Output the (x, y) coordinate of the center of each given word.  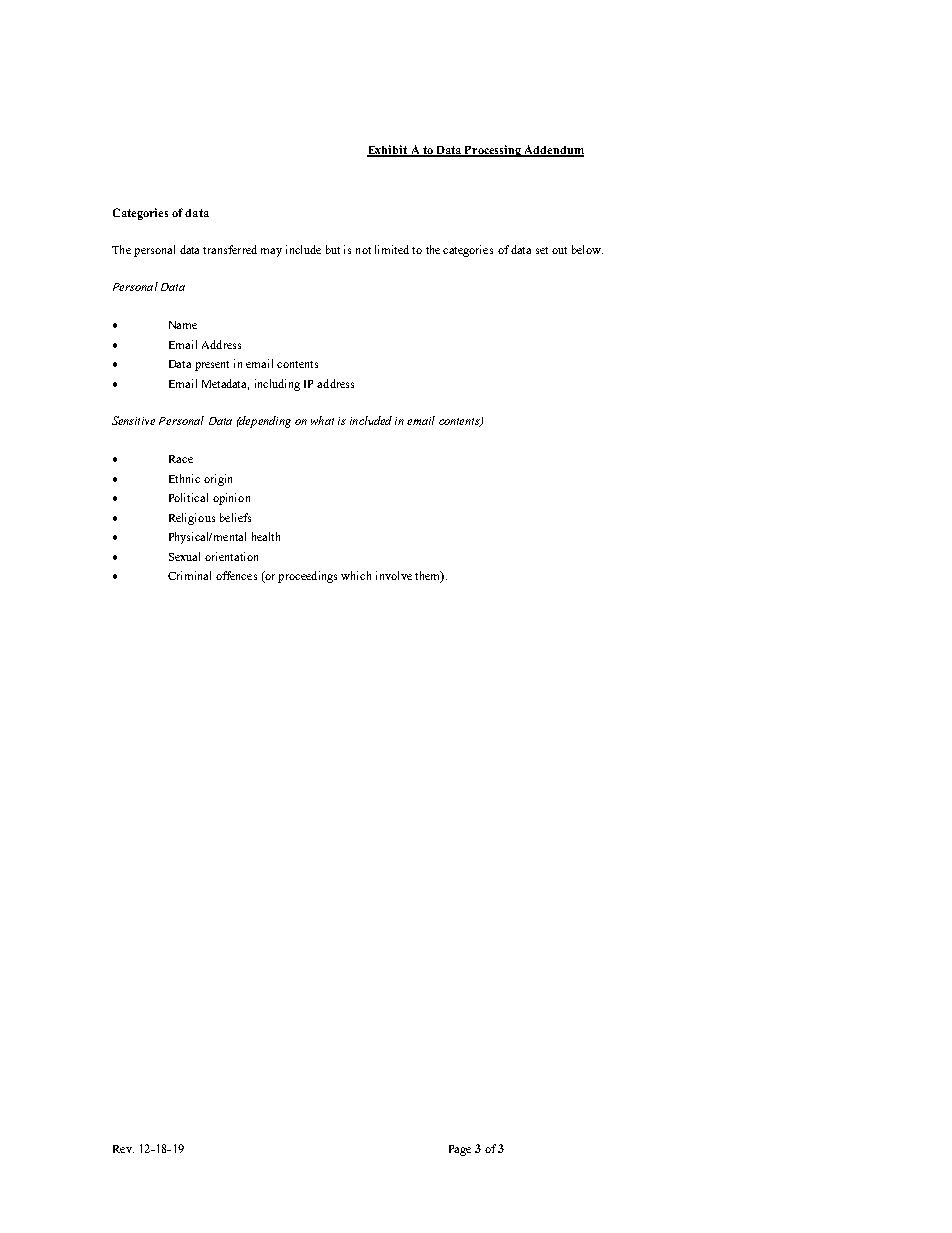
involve (394, 575)
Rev (123, 1149)
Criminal (189, 575)
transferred (230, 249)
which (356, 575)
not (363, 250)
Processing (493, 151)
